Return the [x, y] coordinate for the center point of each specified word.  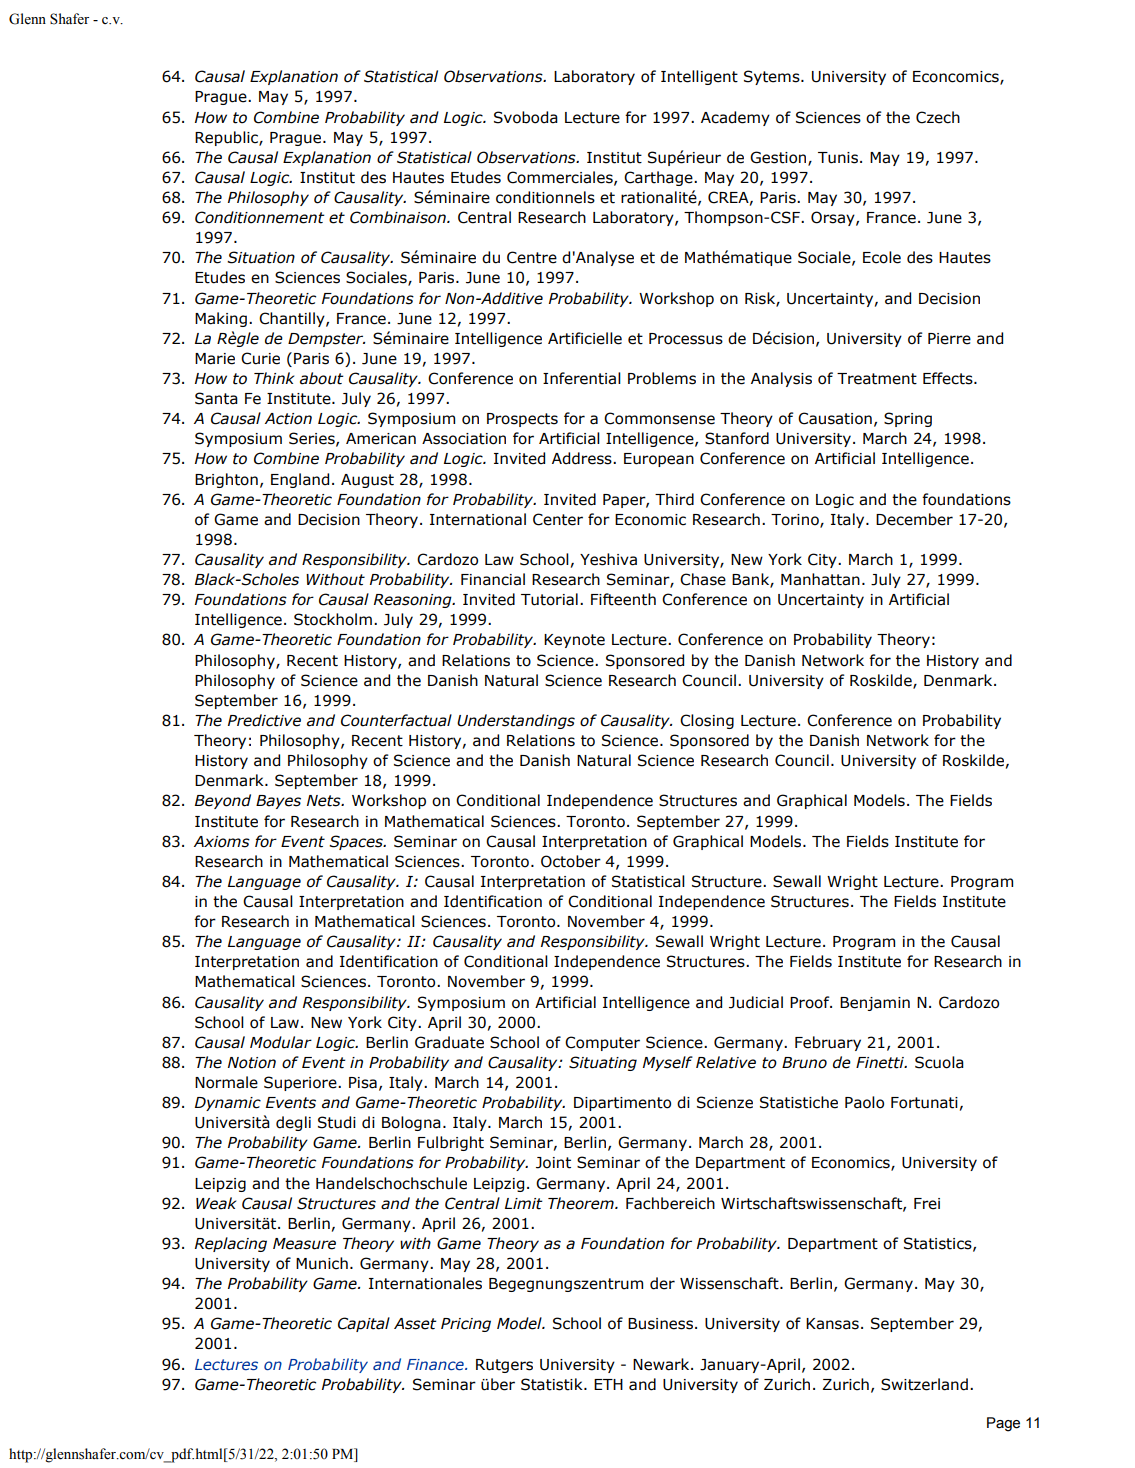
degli [293, 1123]
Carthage [659, 178]
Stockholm [333, 619]
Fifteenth [623, 599]
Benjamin [875, 1004]
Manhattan [820, 579]
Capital [364, 1324]
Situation [261, 257]
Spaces [357, 842]
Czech [938, 117]
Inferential [582, 378]
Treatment [877, 379]
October [571, 861]
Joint [553, 1163]
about [322, 378]
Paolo [864, 1102]
